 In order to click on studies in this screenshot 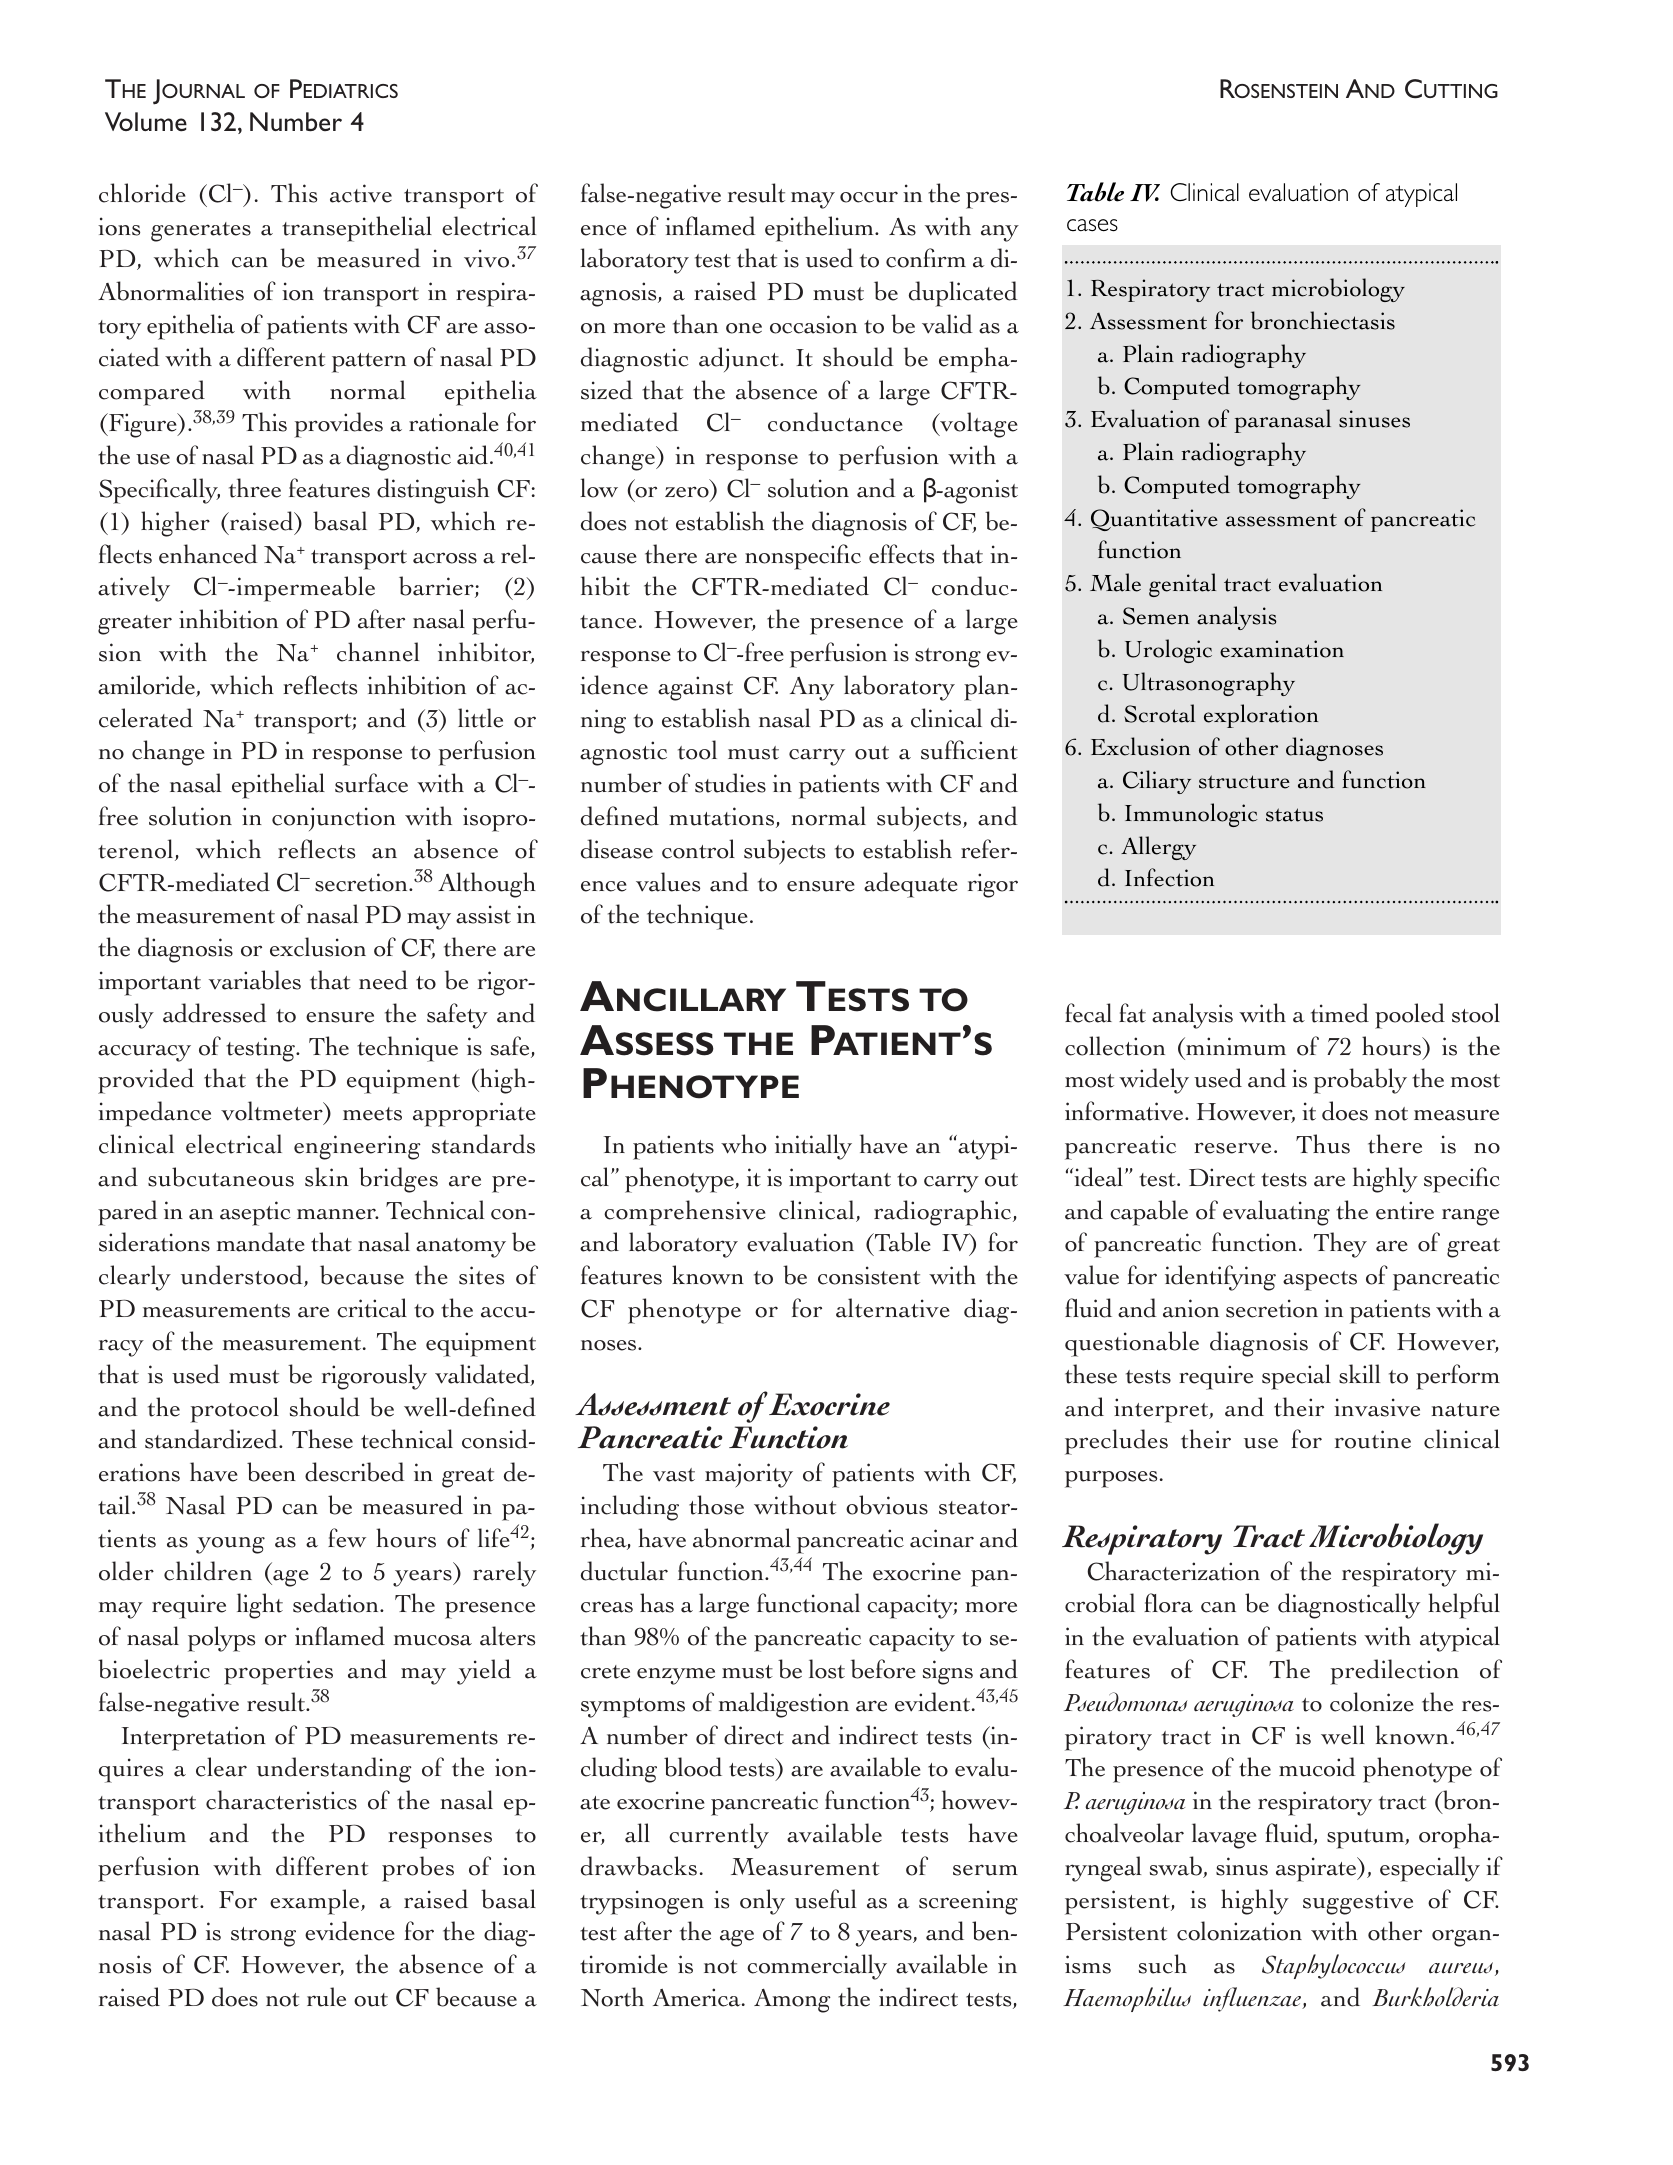, I will do `click(730, 783)`.
